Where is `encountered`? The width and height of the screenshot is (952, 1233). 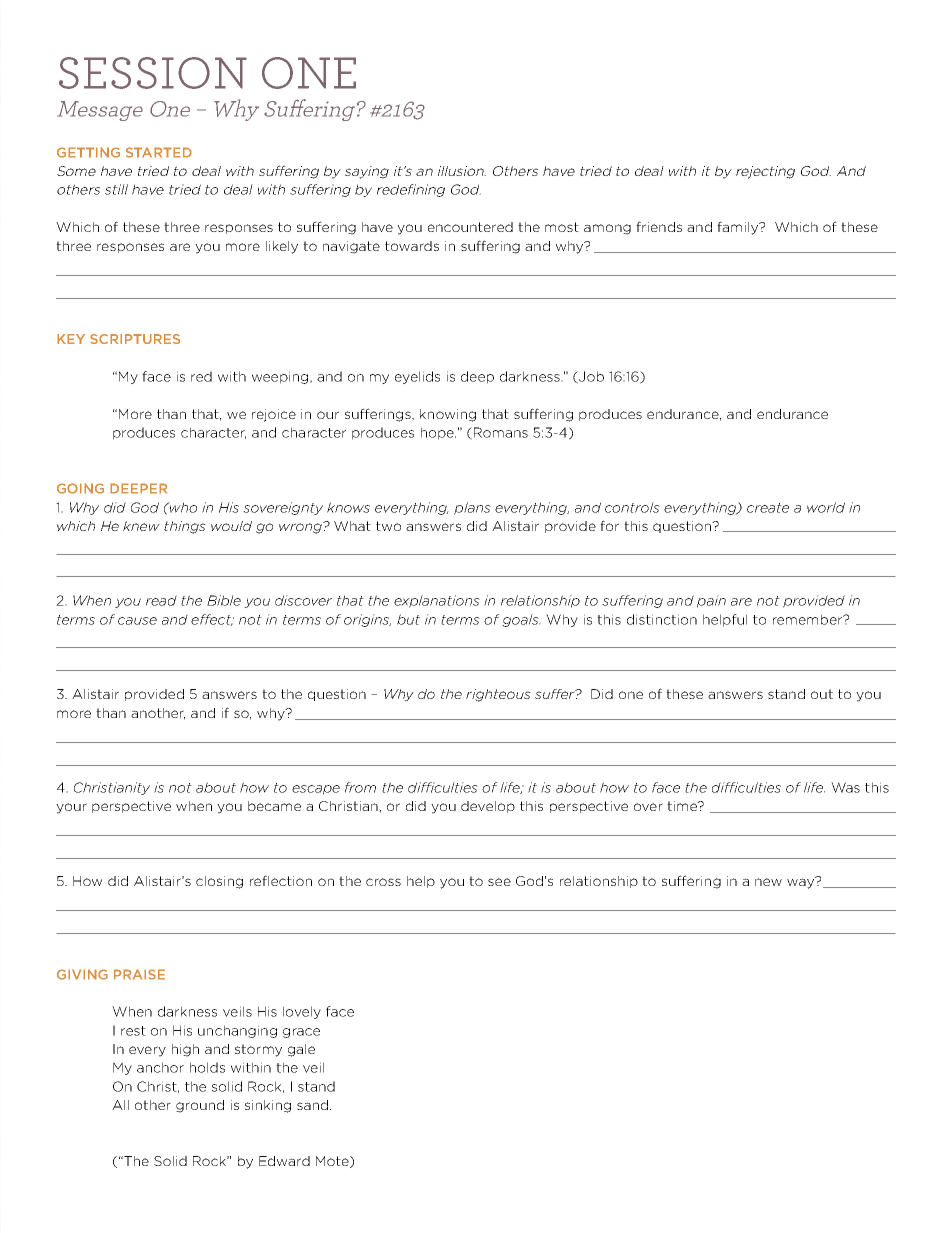 encountered is located at coordinates (470, 227).
